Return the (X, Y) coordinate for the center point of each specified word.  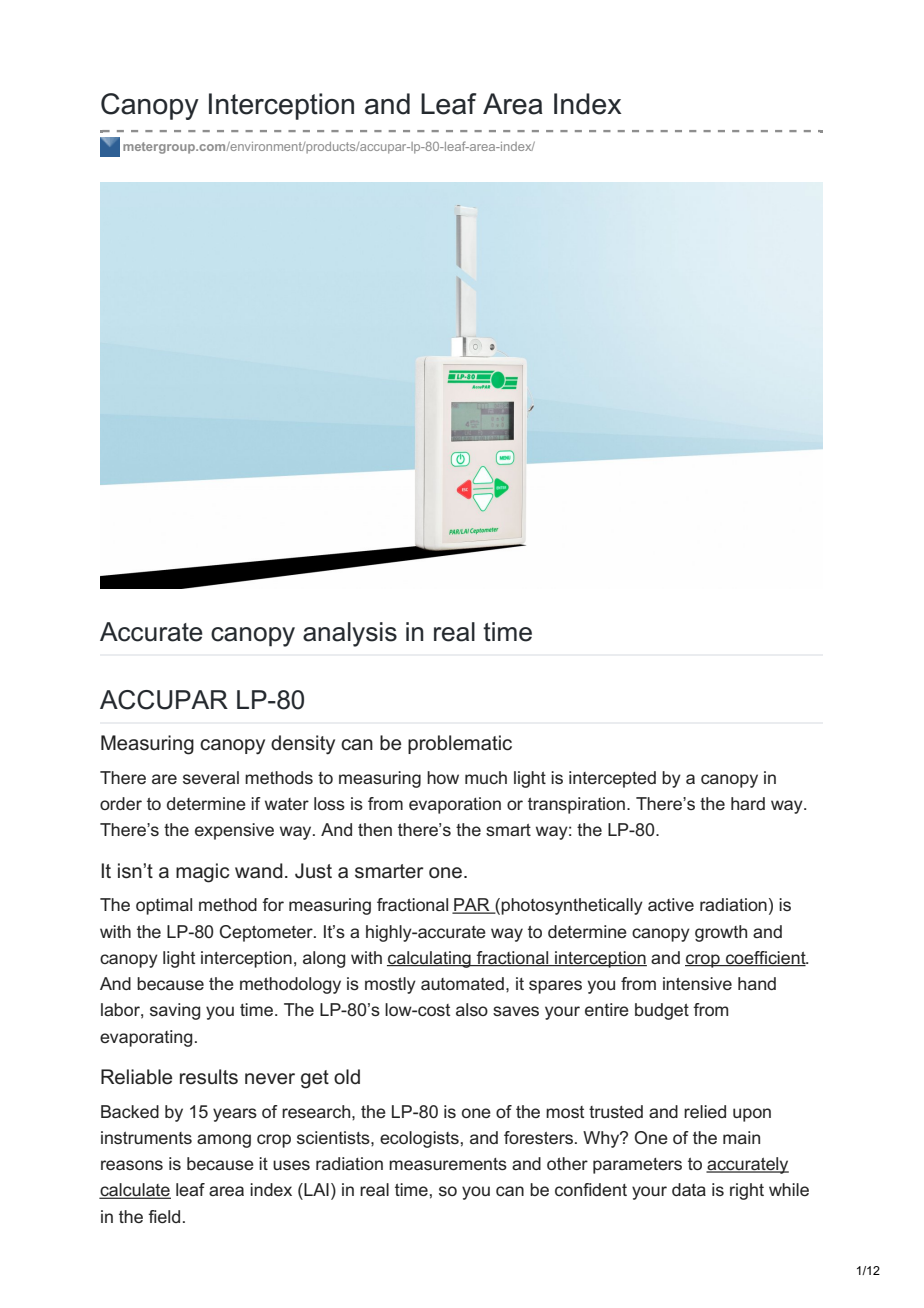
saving (175, 1011)
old (347, 1077)
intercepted (612, 779)
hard (748, 803)
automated (462, 983)
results (209, 1077)
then (375, 829)
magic (202, 873)
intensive (697, 983)
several (211, 777)
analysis (350, 634)
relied (705, 1111)
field (164, 1216)
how (443, 777)
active (671, 904)
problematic (460, 744)
